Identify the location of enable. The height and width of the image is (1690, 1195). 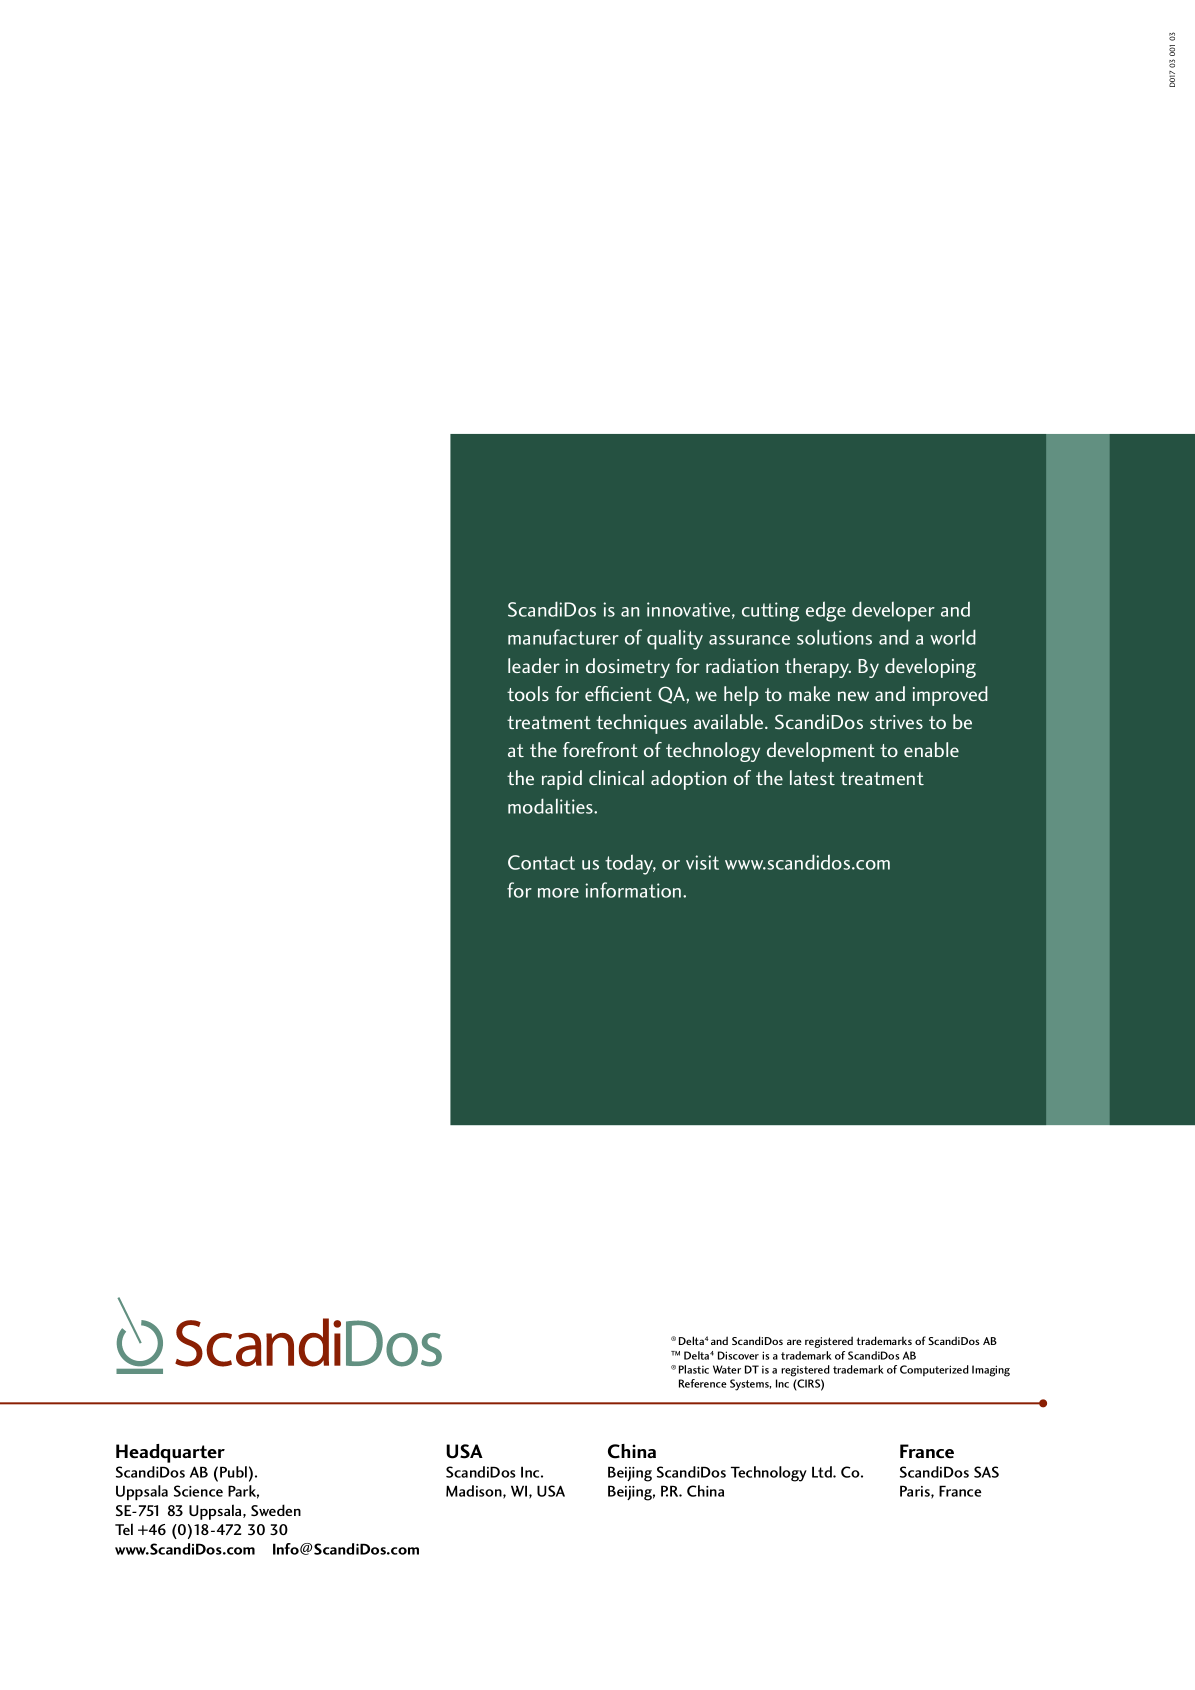
(931, 749).
